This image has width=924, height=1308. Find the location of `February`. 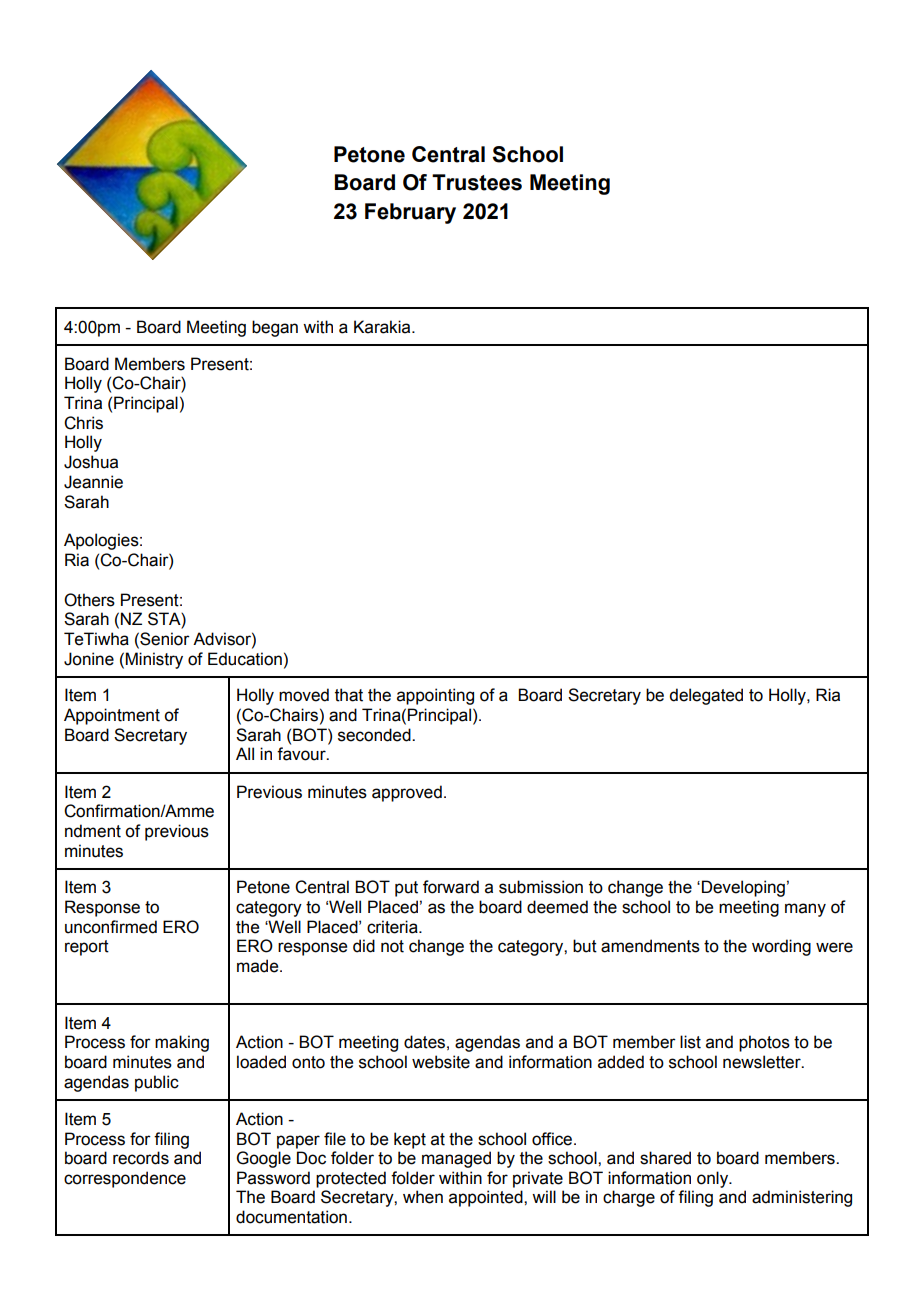

February is located at coordinates (410, 213).
